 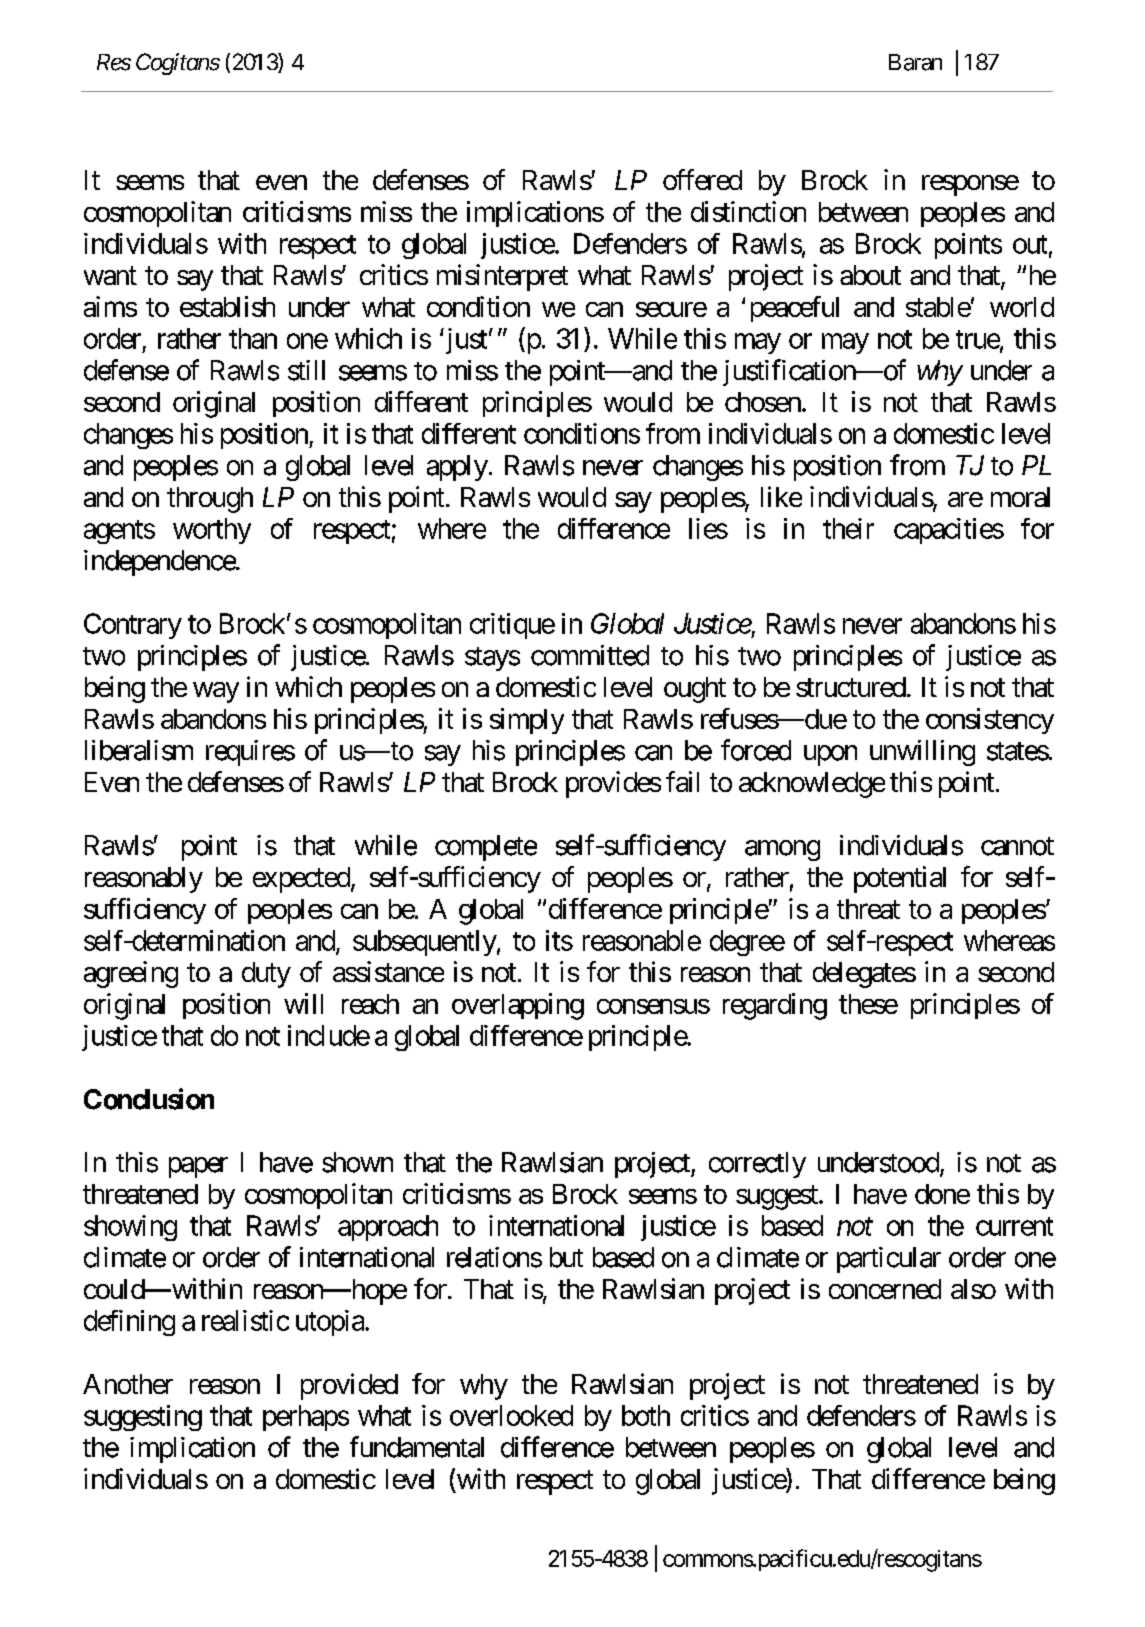 I want to click on reach, so click(x=370, y=1004).
